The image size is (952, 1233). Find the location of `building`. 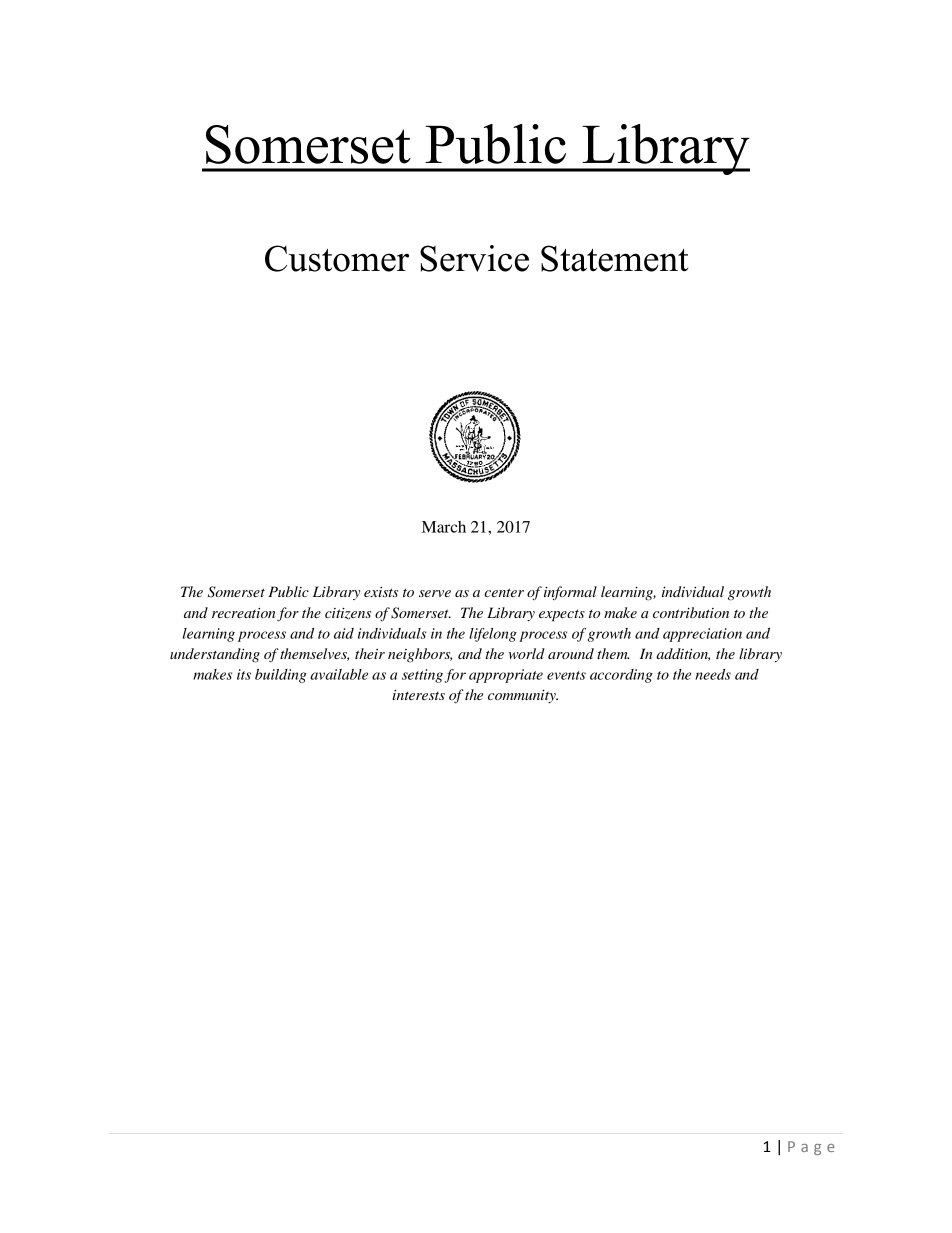

building is located at coordinates (281, 676).
